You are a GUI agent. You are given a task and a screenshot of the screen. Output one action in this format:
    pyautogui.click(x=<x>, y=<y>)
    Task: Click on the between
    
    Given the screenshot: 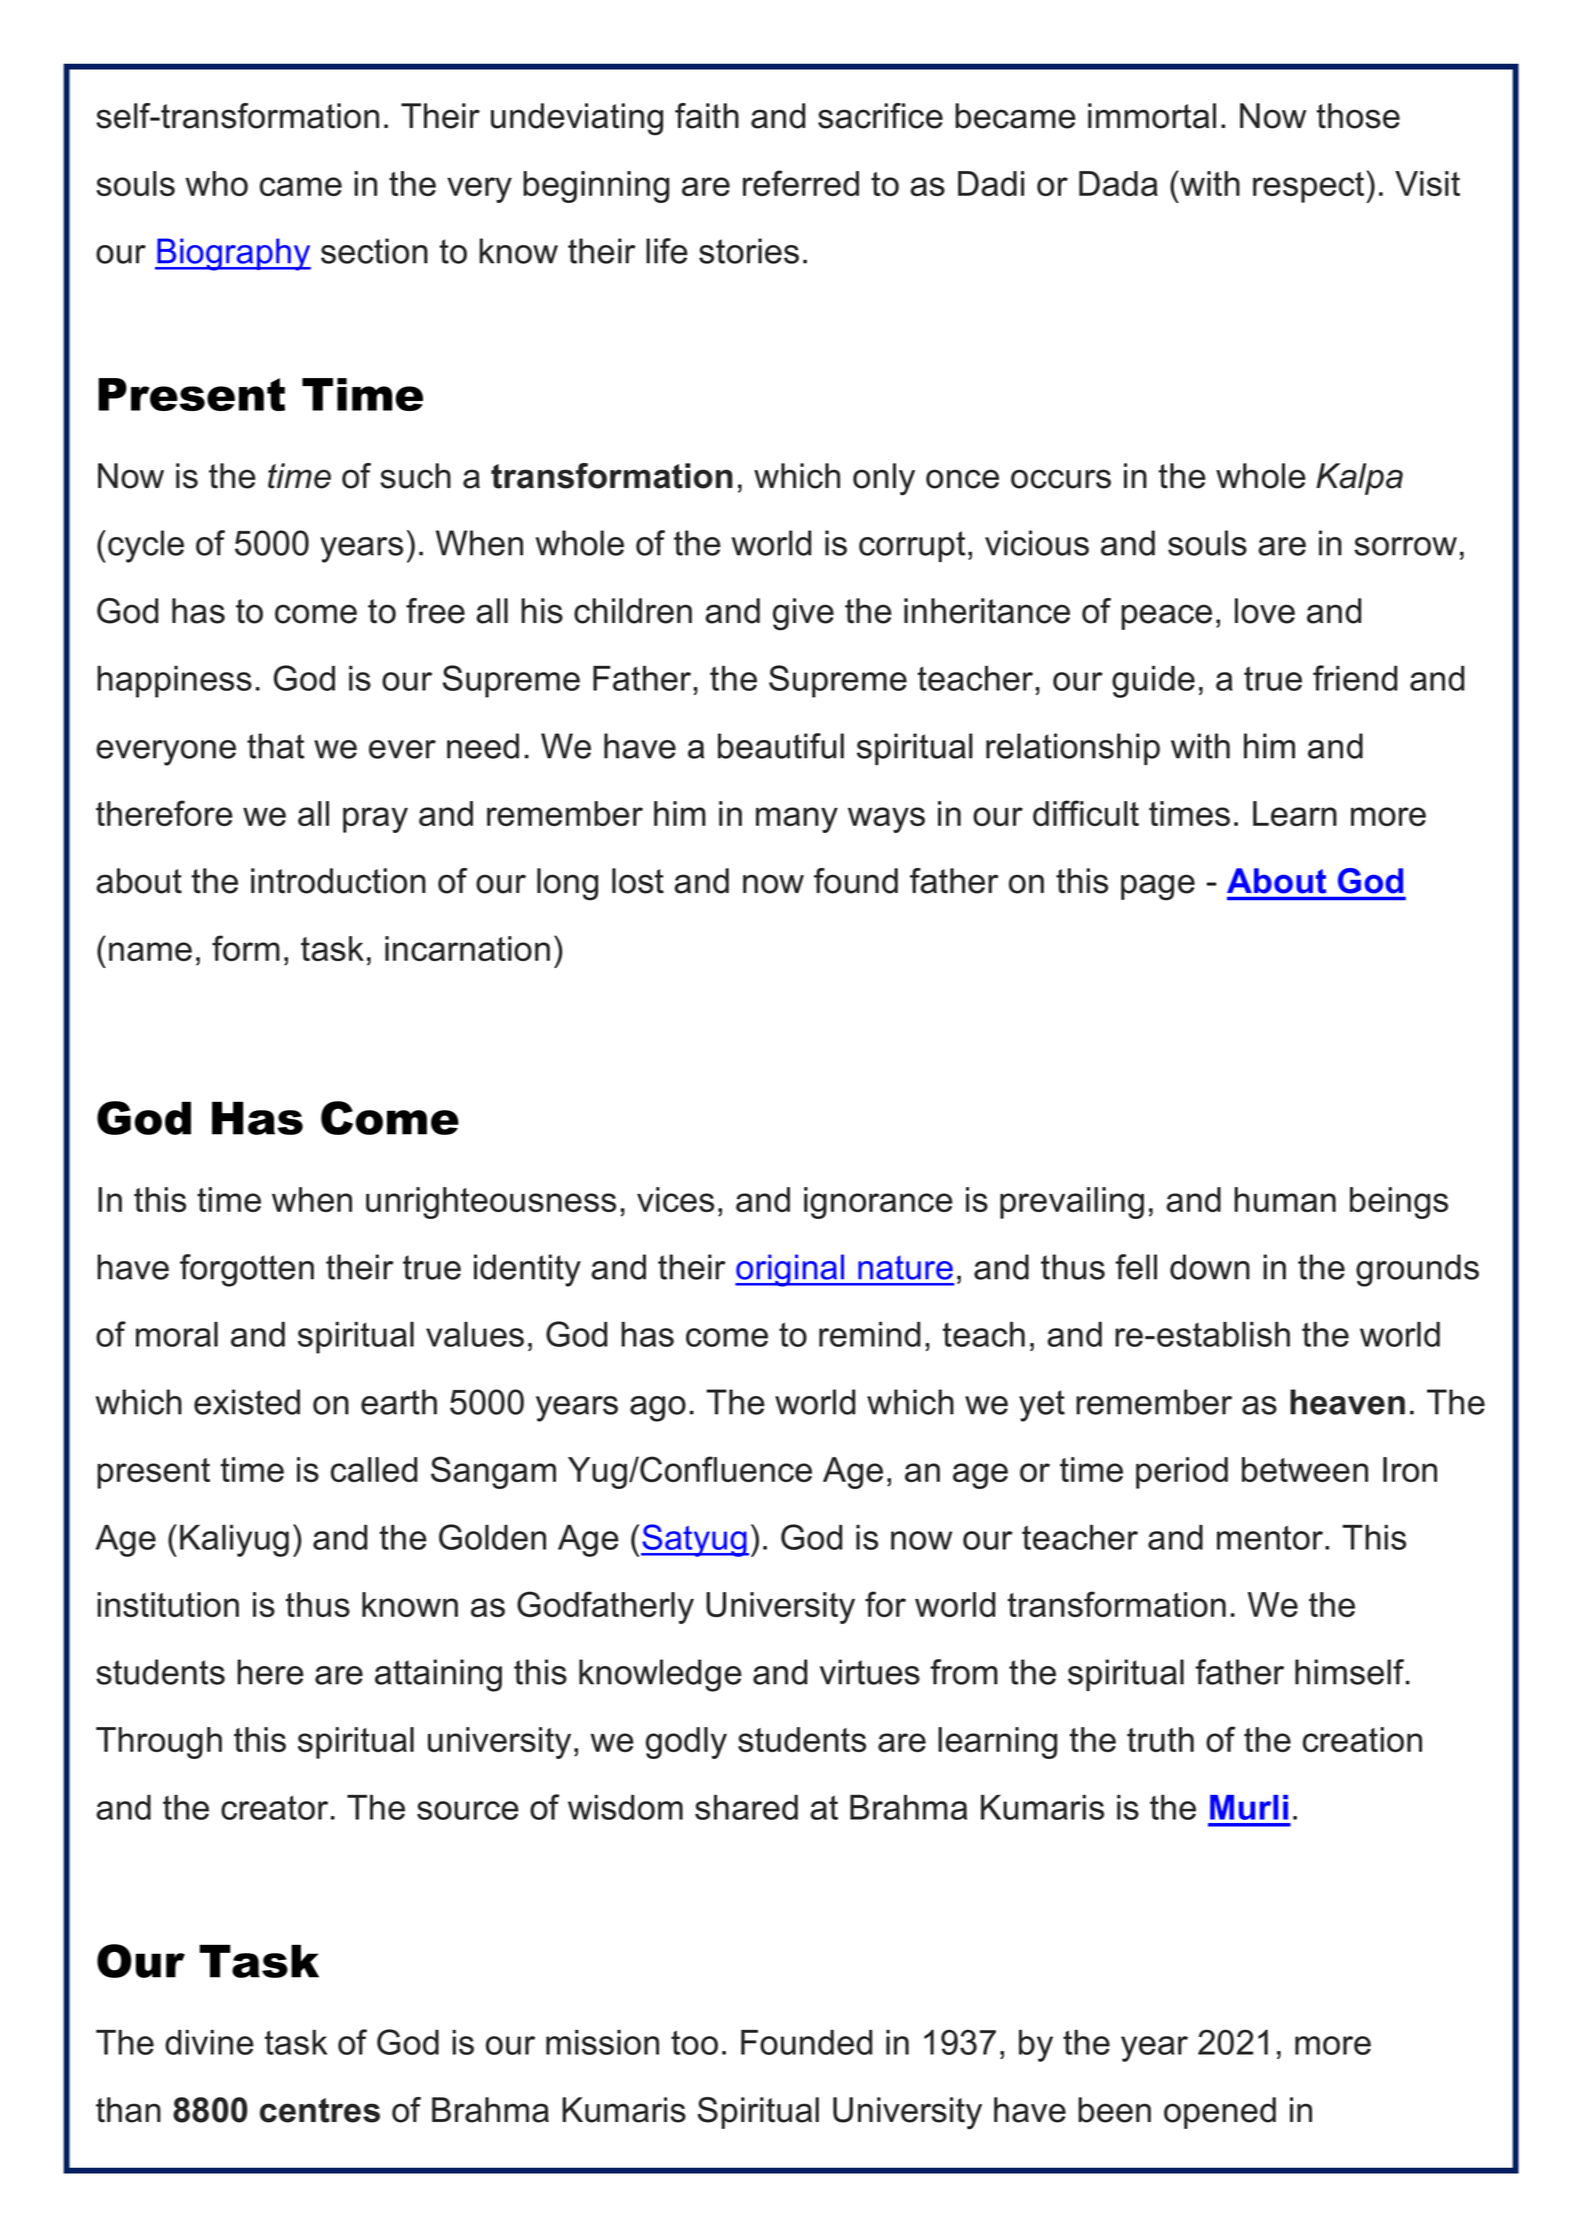 What is the action you would take?
    pyautogui.click(x=1305, y=1469)
